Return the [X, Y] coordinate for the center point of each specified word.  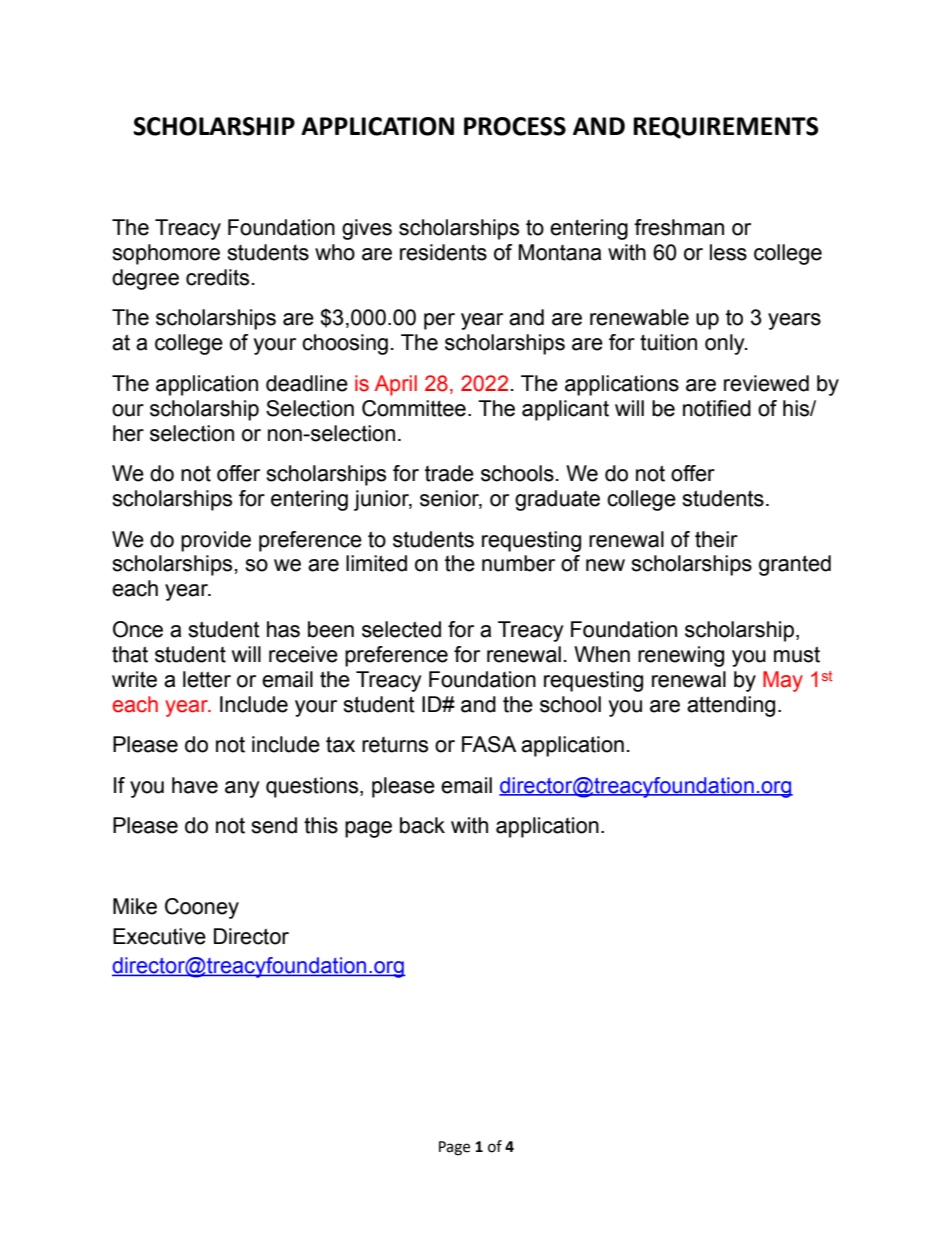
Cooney [202, 908]
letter [207, 679]
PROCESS [515, 126]
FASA [489, 744]
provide [216, 541]
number [518, 563]
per [439, 321]
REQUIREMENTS [725, 128]
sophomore [166, 254]
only [726, 344]
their [716, 539]
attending [731, 706]
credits [217, 277]
